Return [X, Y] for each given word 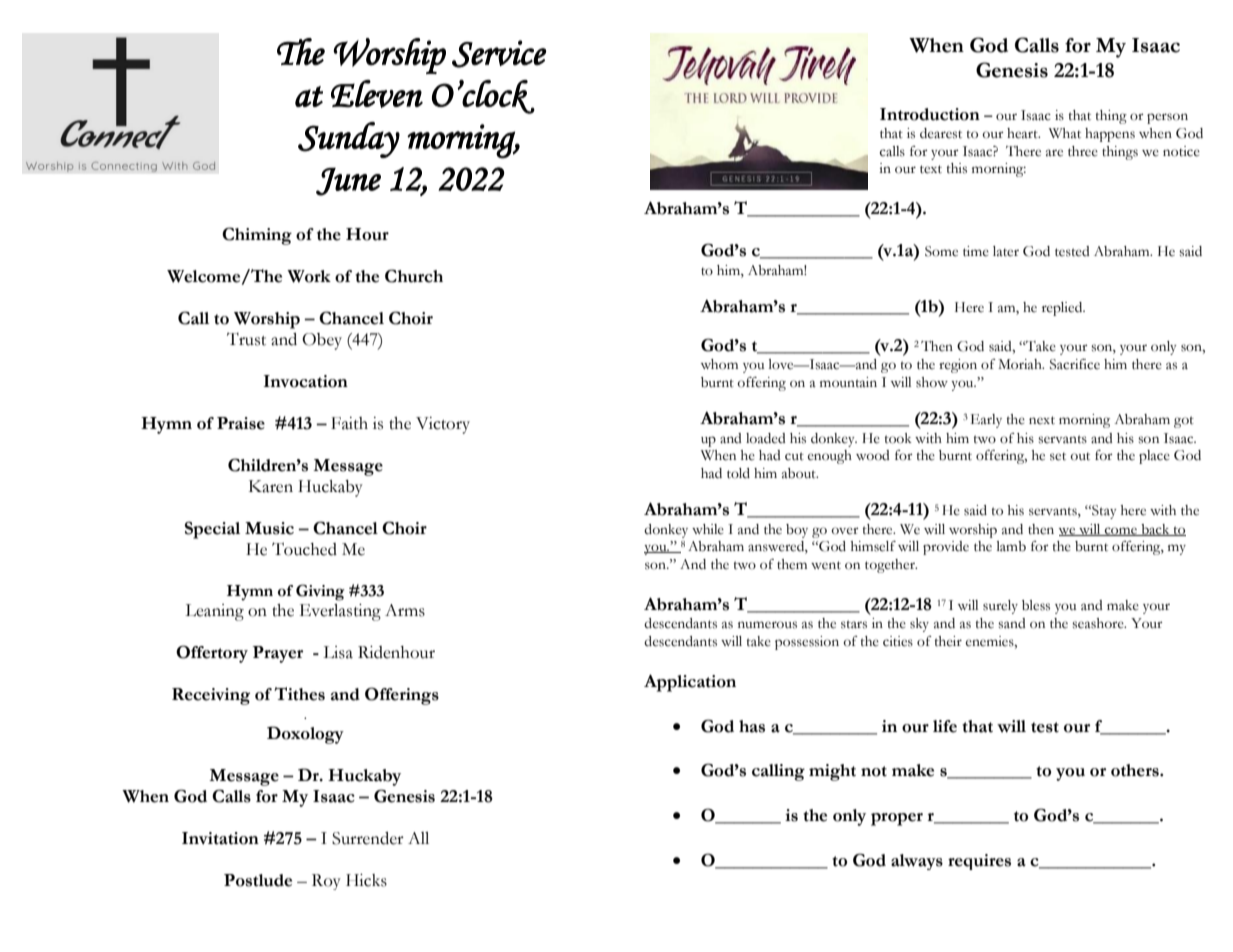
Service [499, 54]
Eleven [377, 94]
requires [979, 862]
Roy [326, 882]
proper [897, 819]
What [1065, 133]
